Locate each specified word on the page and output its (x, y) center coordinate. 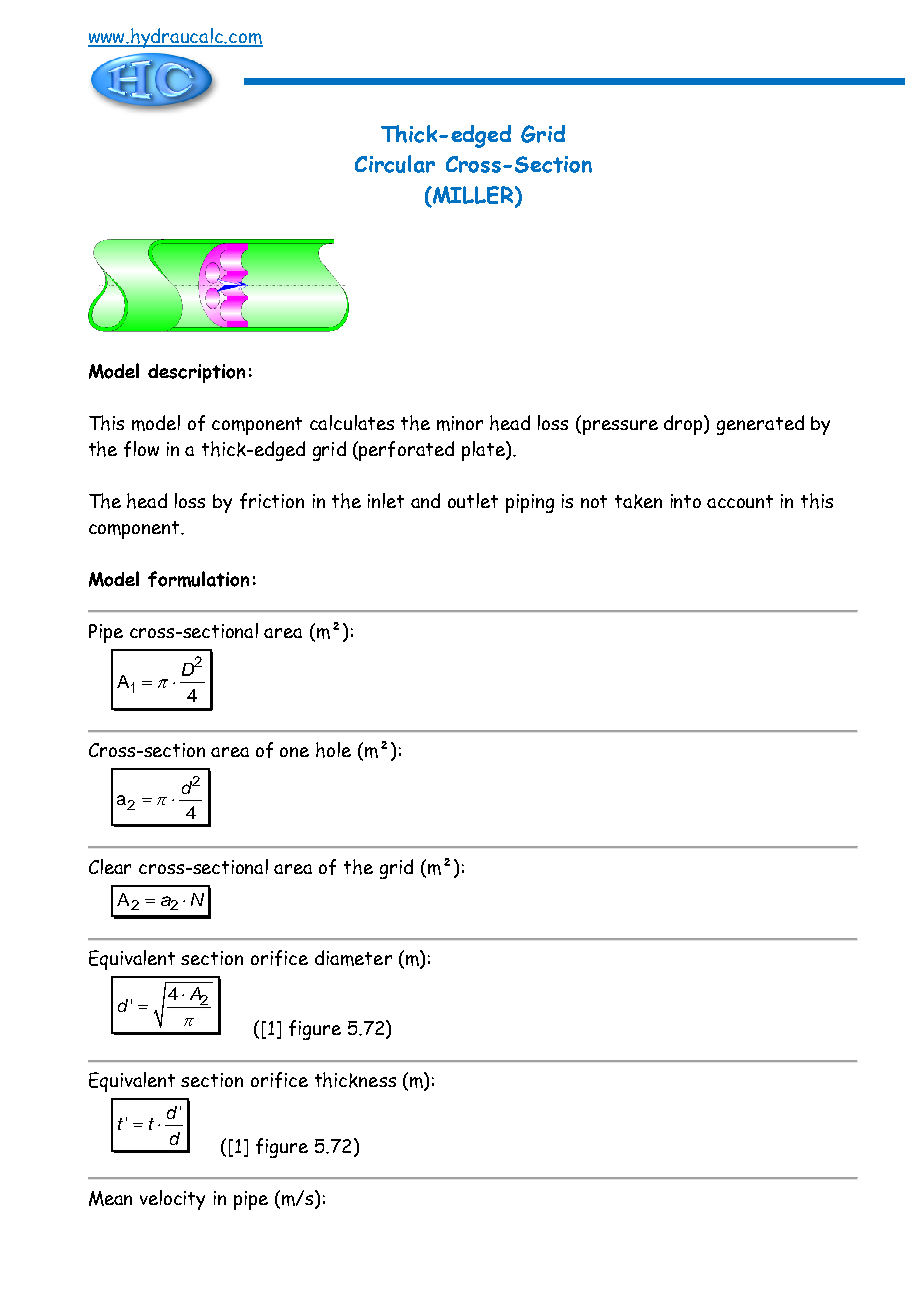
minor (460, 423)
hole (333, 750)
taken (638, 501)
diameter (353, 958)
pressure (620, 427)
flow (141, 449)
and (425, 500)
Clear (110, 866)
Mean (110, 1198)
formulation (198, 579)
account (740, 501)
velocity (172, 1200)
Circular (395, 164)
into (686, 501)
